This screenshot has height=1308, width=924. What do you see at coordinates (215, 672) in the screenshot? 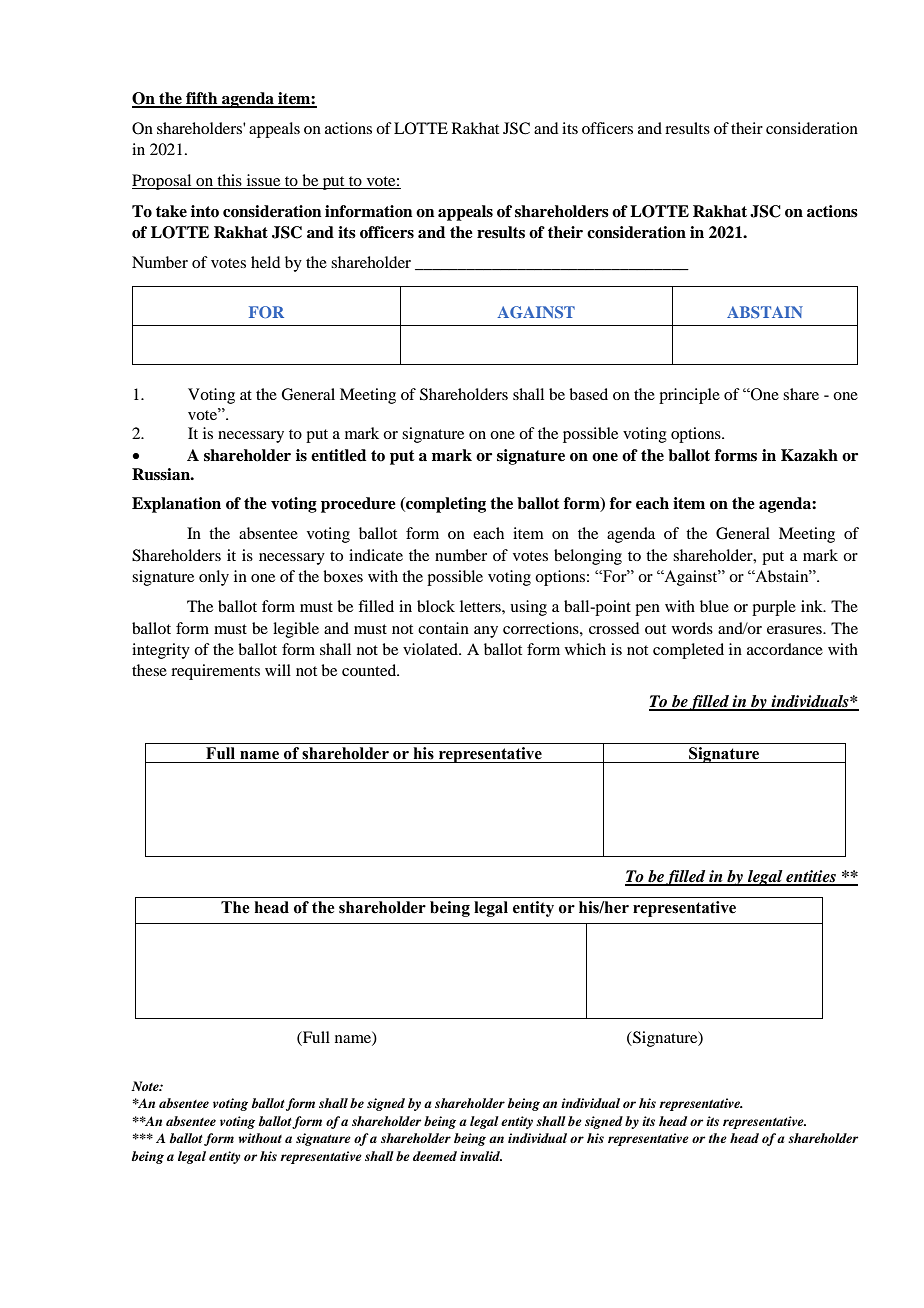
I see `requirements` at bounding box center [215, 672].
